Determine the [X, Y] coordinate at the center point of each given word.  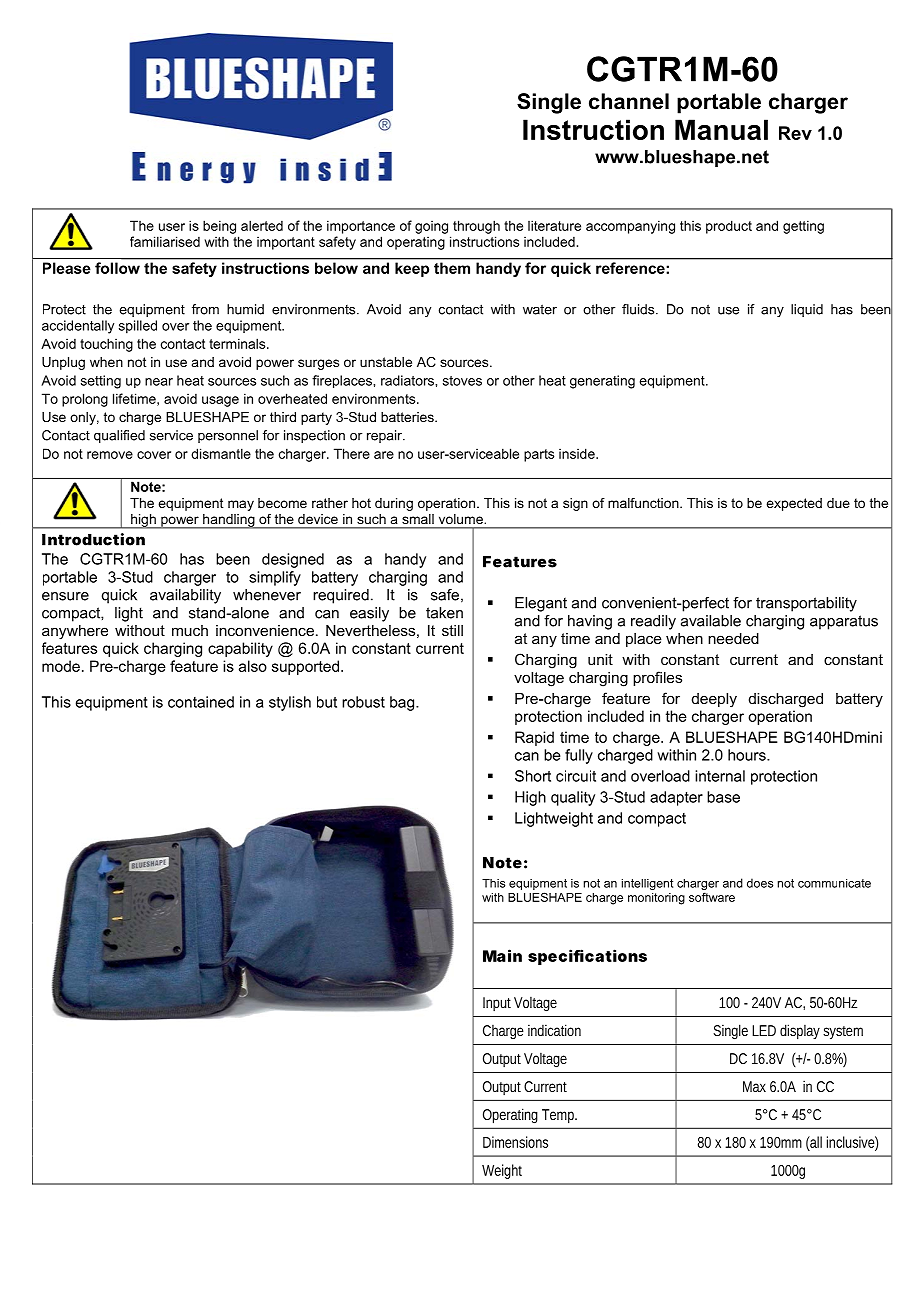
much [190, 630]
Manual [721, 129]
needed [733, 638]
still [452, 630]
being [219, 227]
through [476, 227]
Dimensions [515, 1142]
